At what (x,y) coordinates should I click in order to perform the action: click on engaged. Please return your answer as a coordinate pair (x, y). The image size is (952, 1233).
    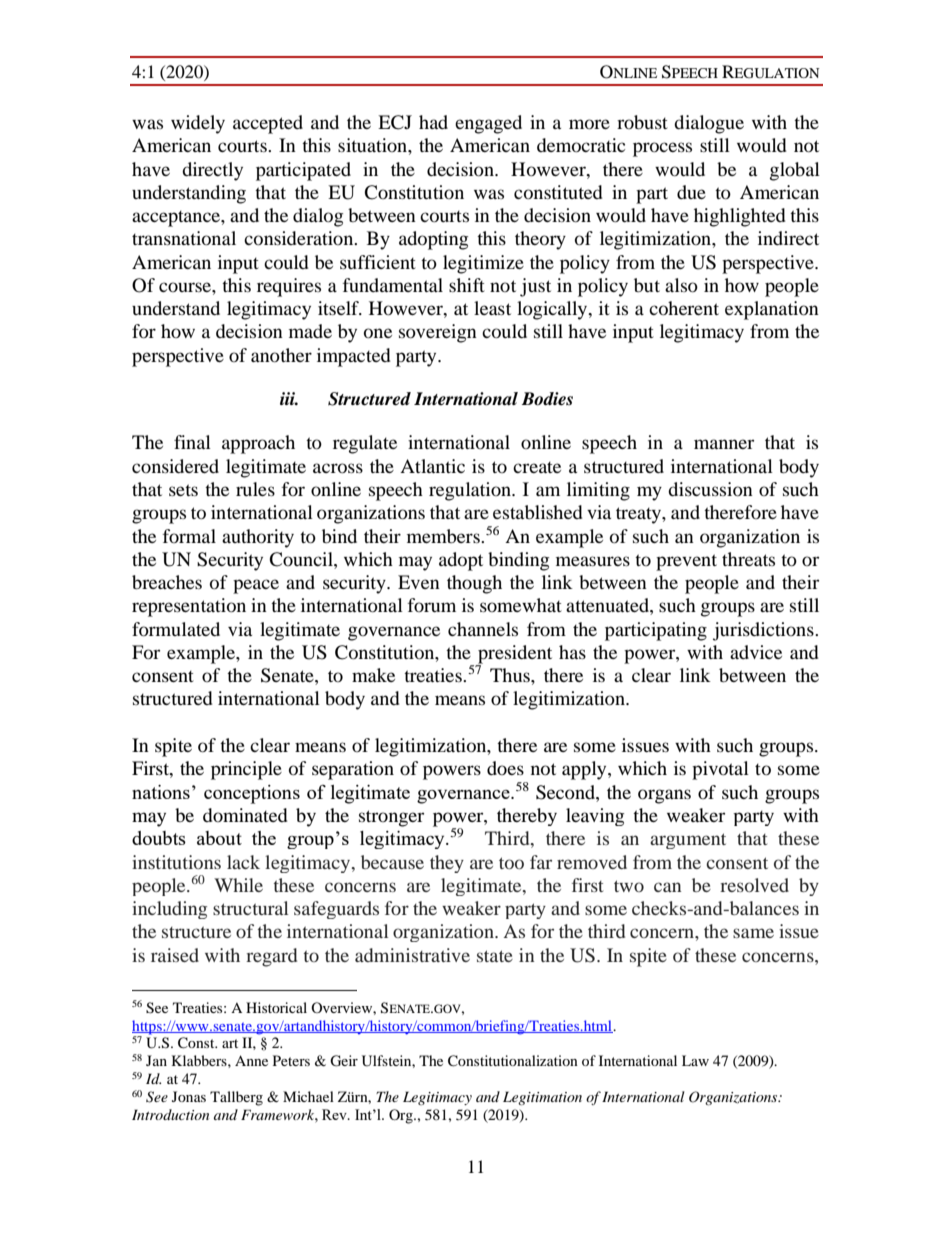
    Looking at the image, I should click on (488, 124).
